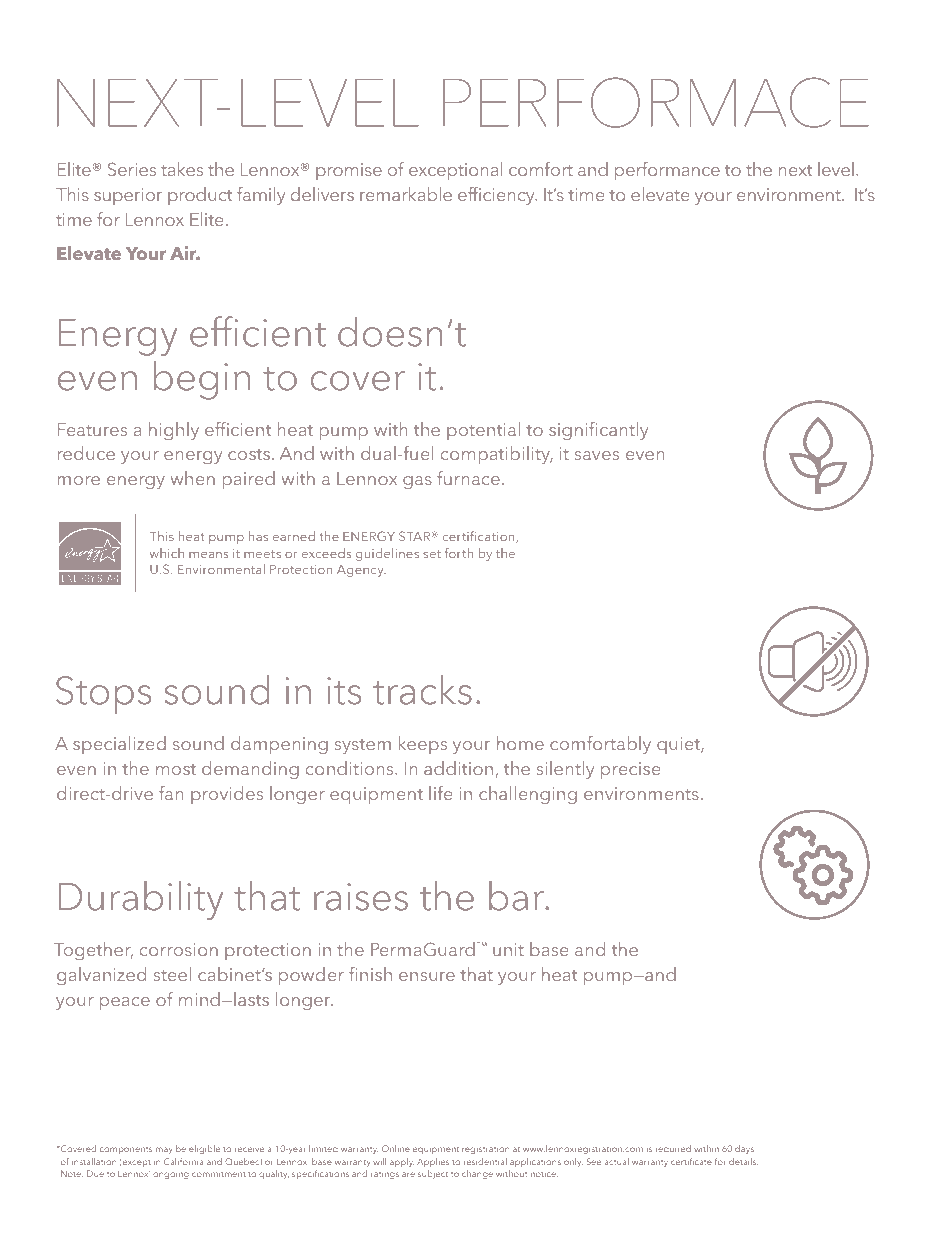  What do you see at coordinates (171, 793) in the page?
I see `fan` at bounding box center [171, 793].
